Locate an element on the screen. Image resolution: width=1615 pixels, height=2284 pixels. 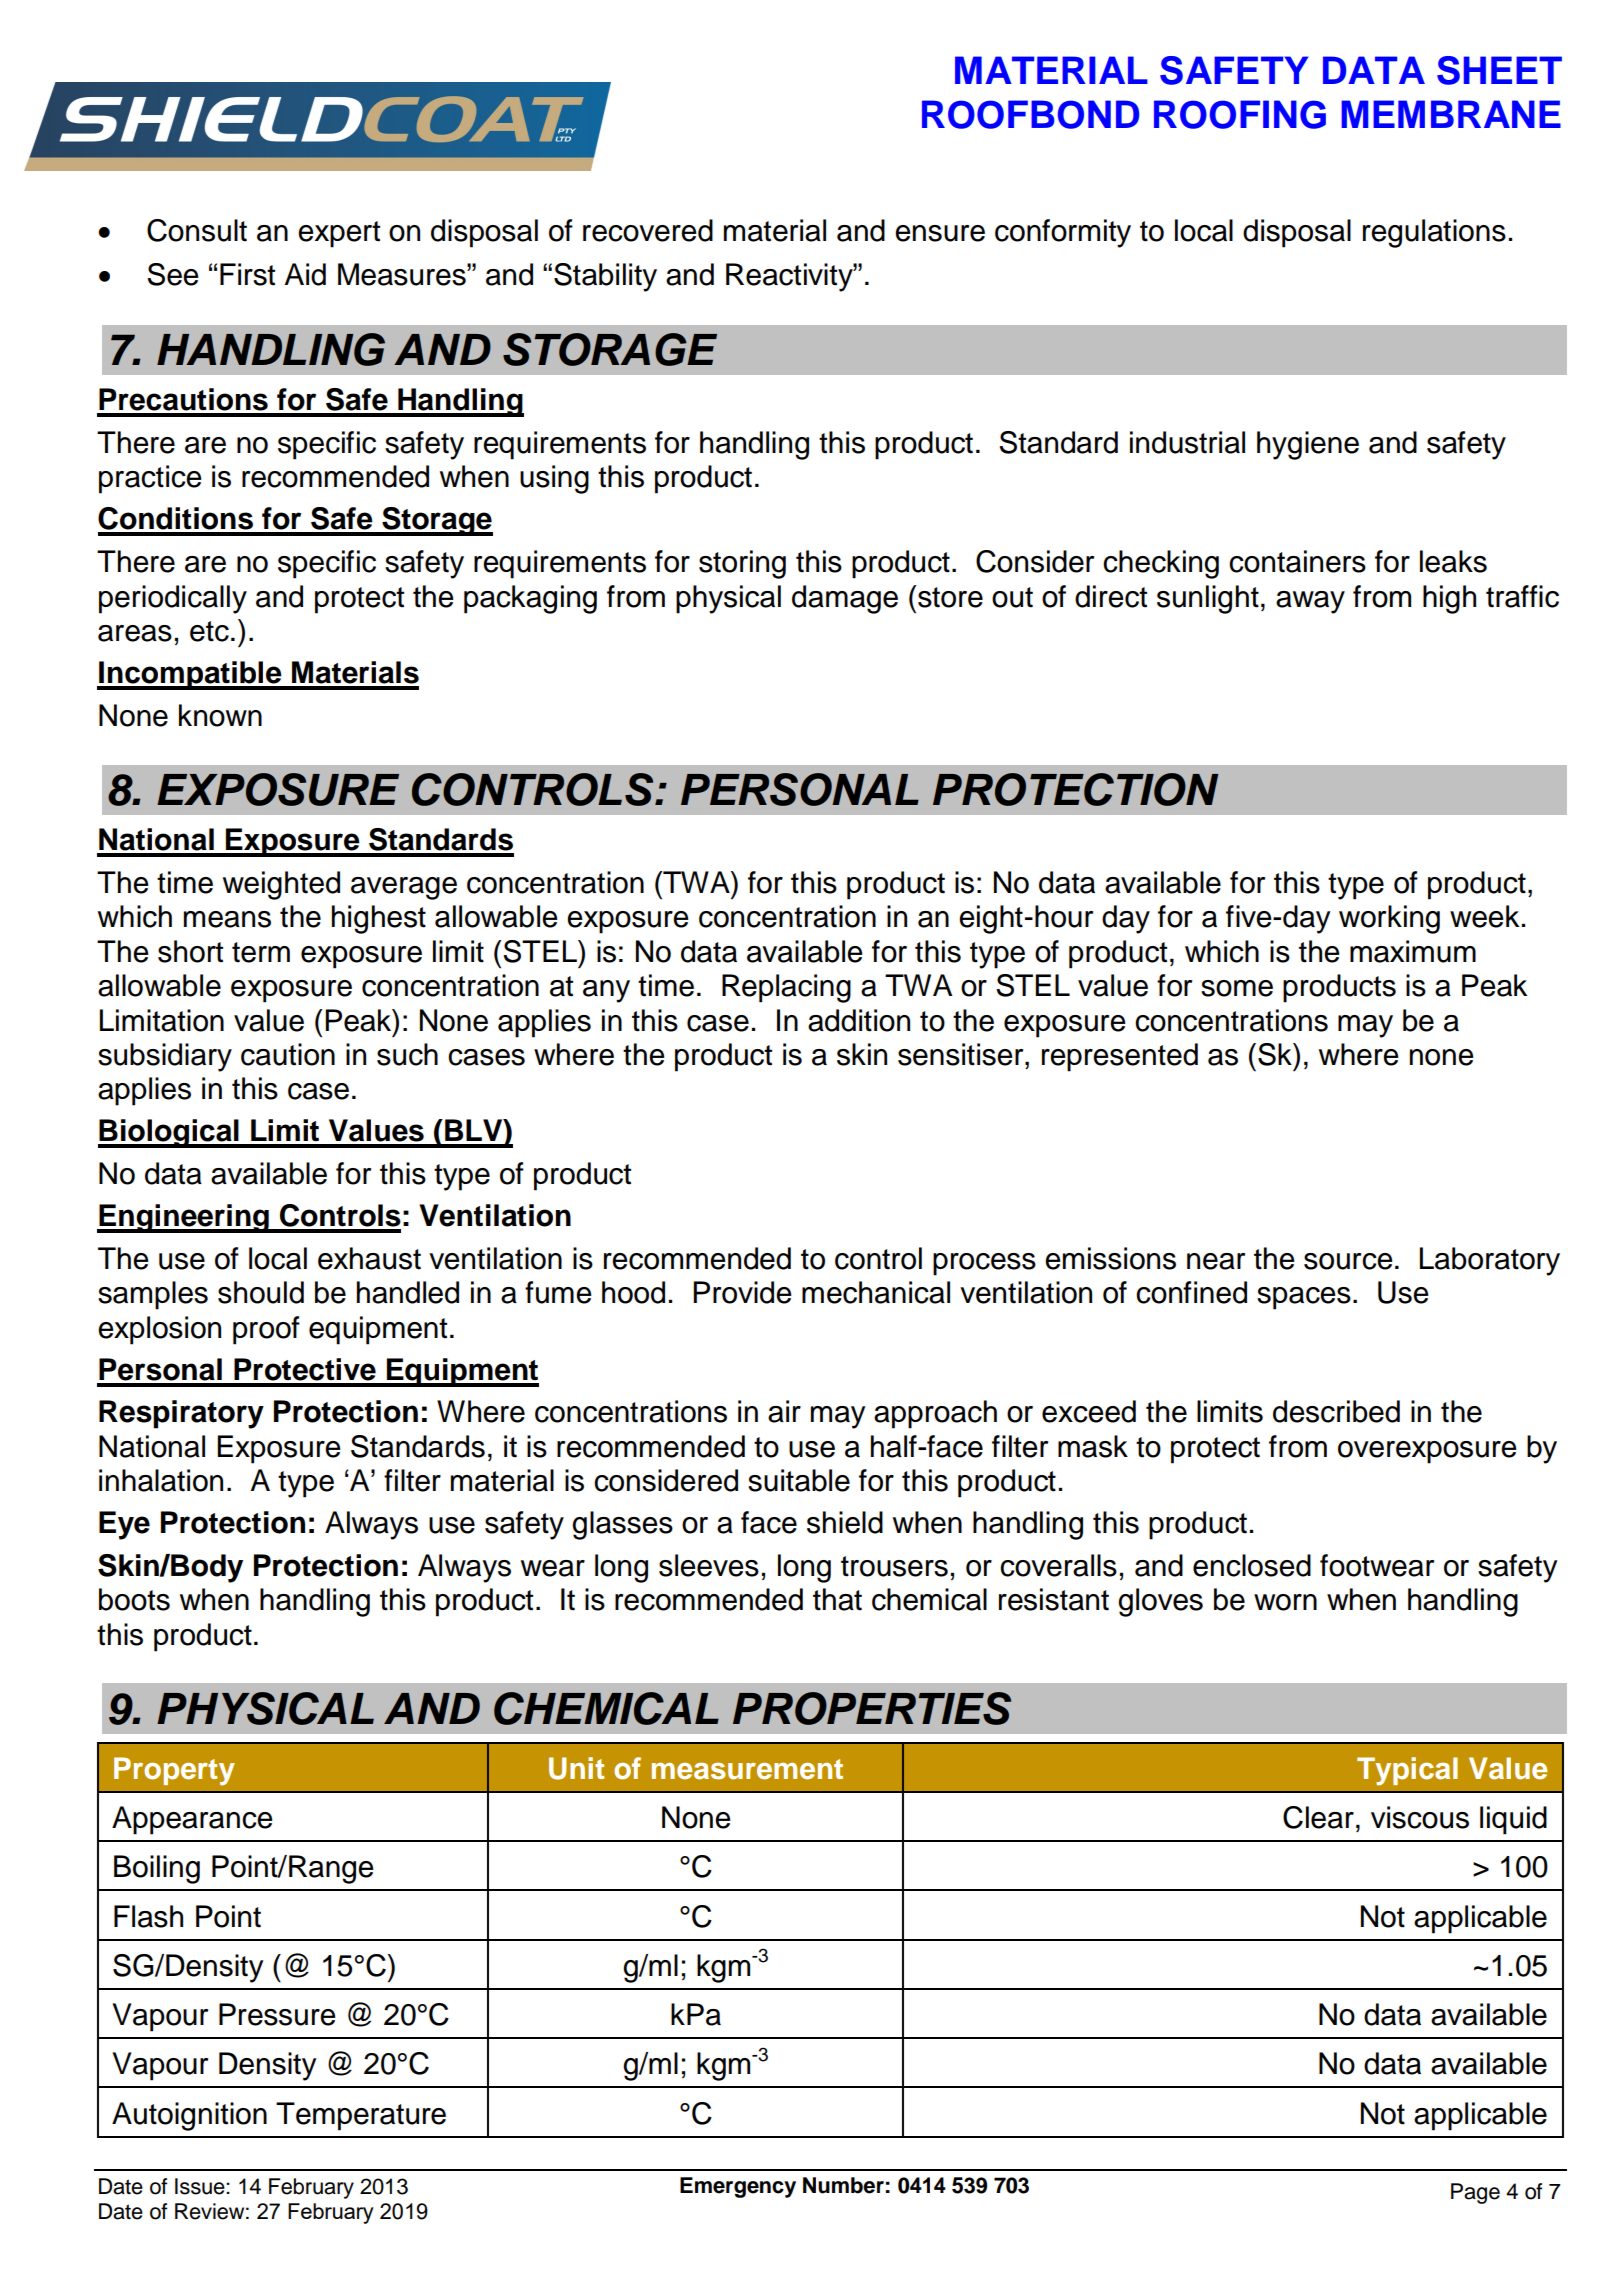
spaces is located at coordinates (1304, 1298).
